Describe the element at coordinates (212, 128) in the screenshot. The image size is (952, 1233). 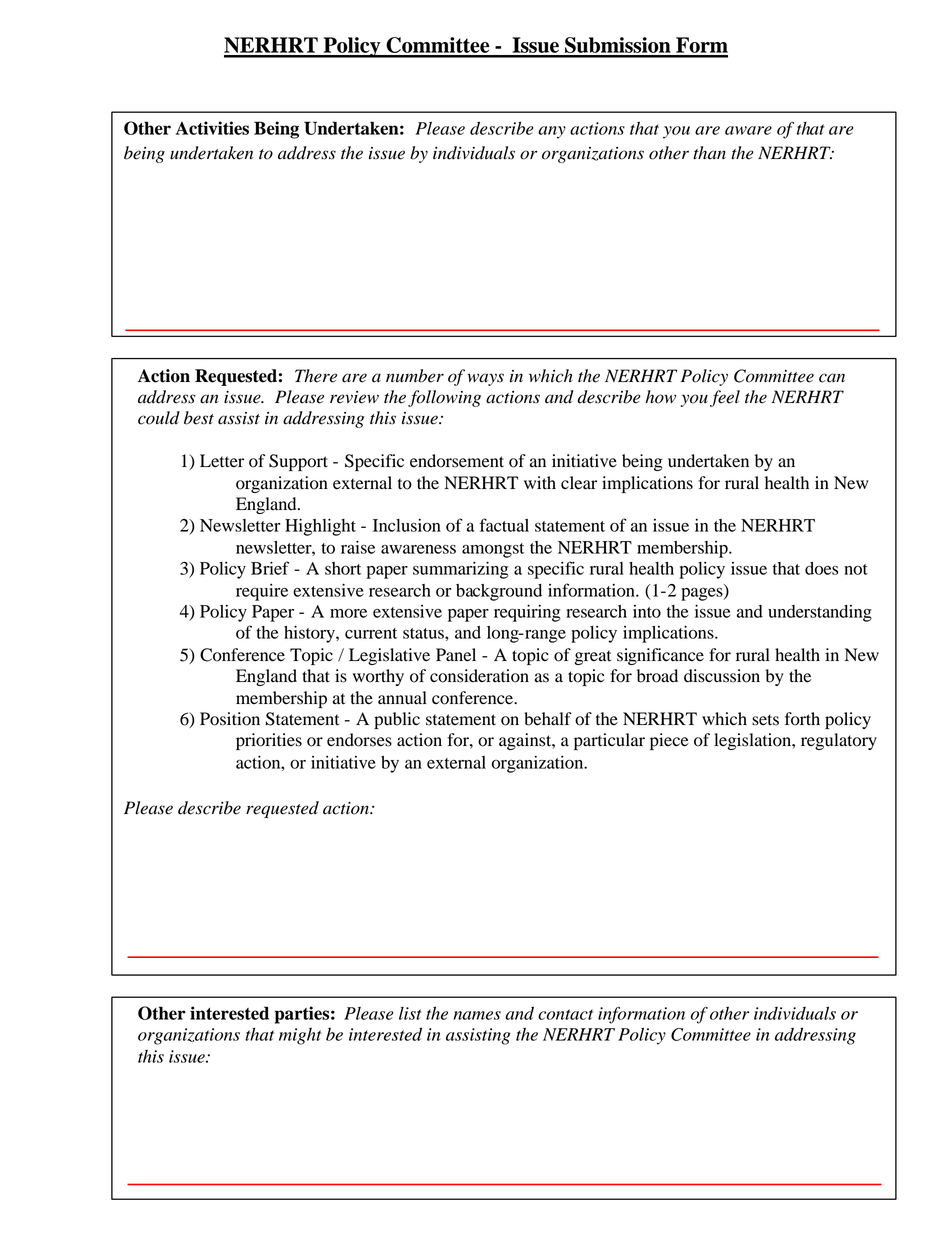
I see `Activities` at that location.
